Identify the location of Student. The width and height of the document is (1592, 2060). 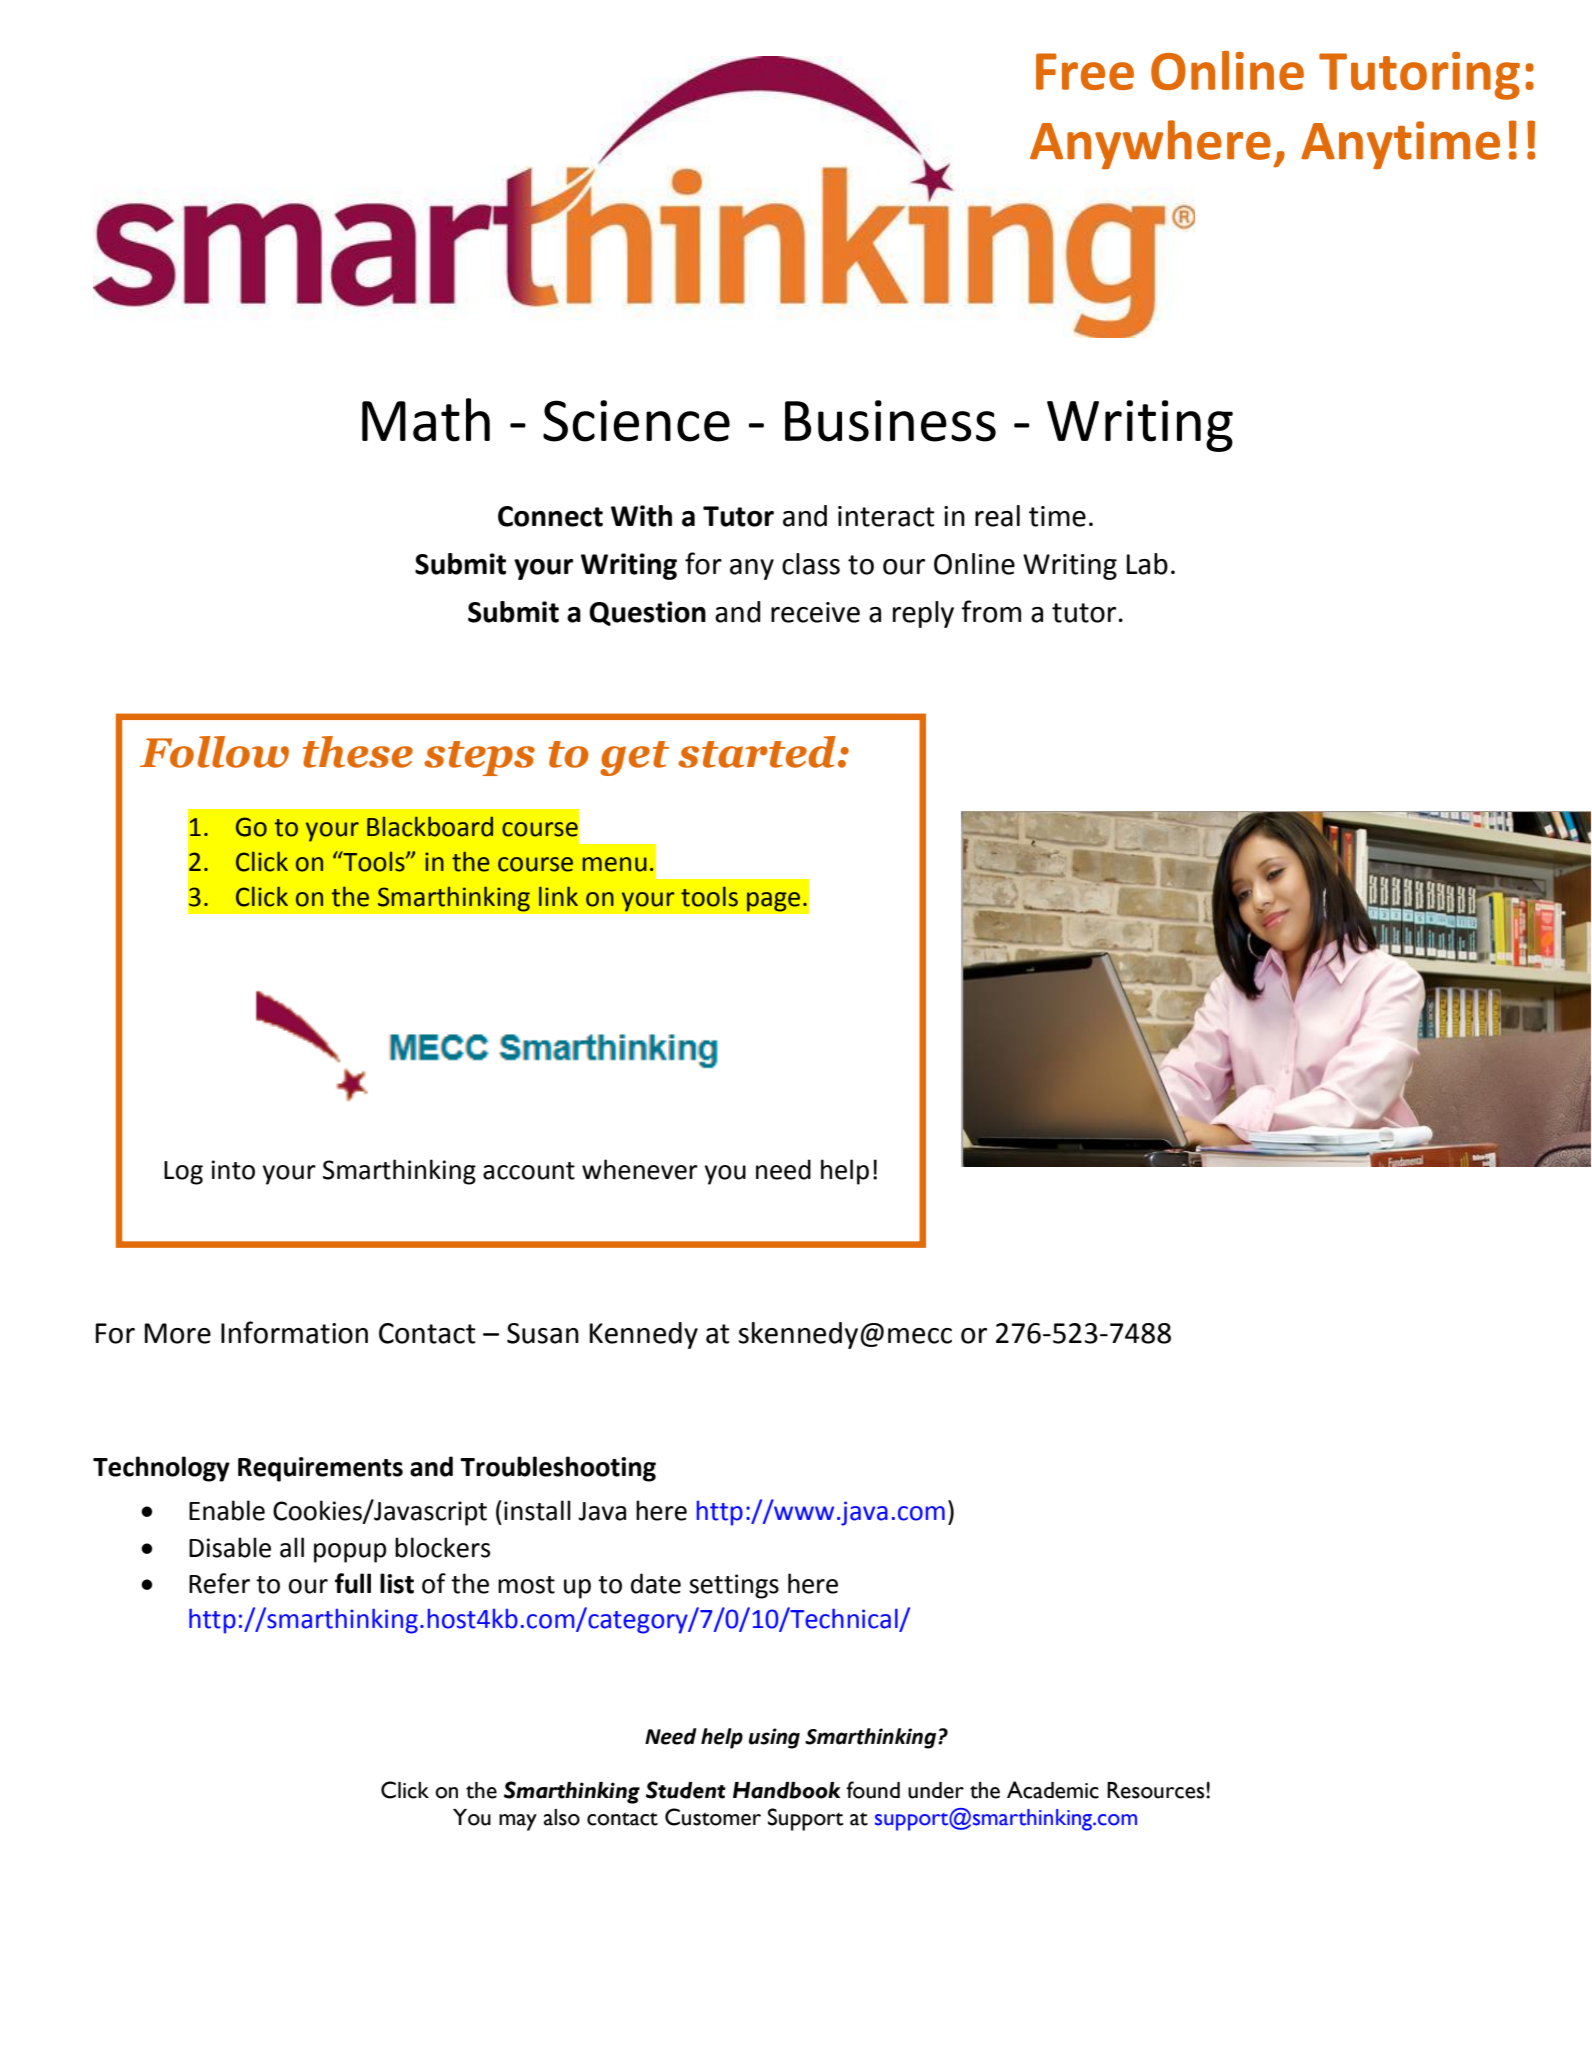
(686, 1790).
